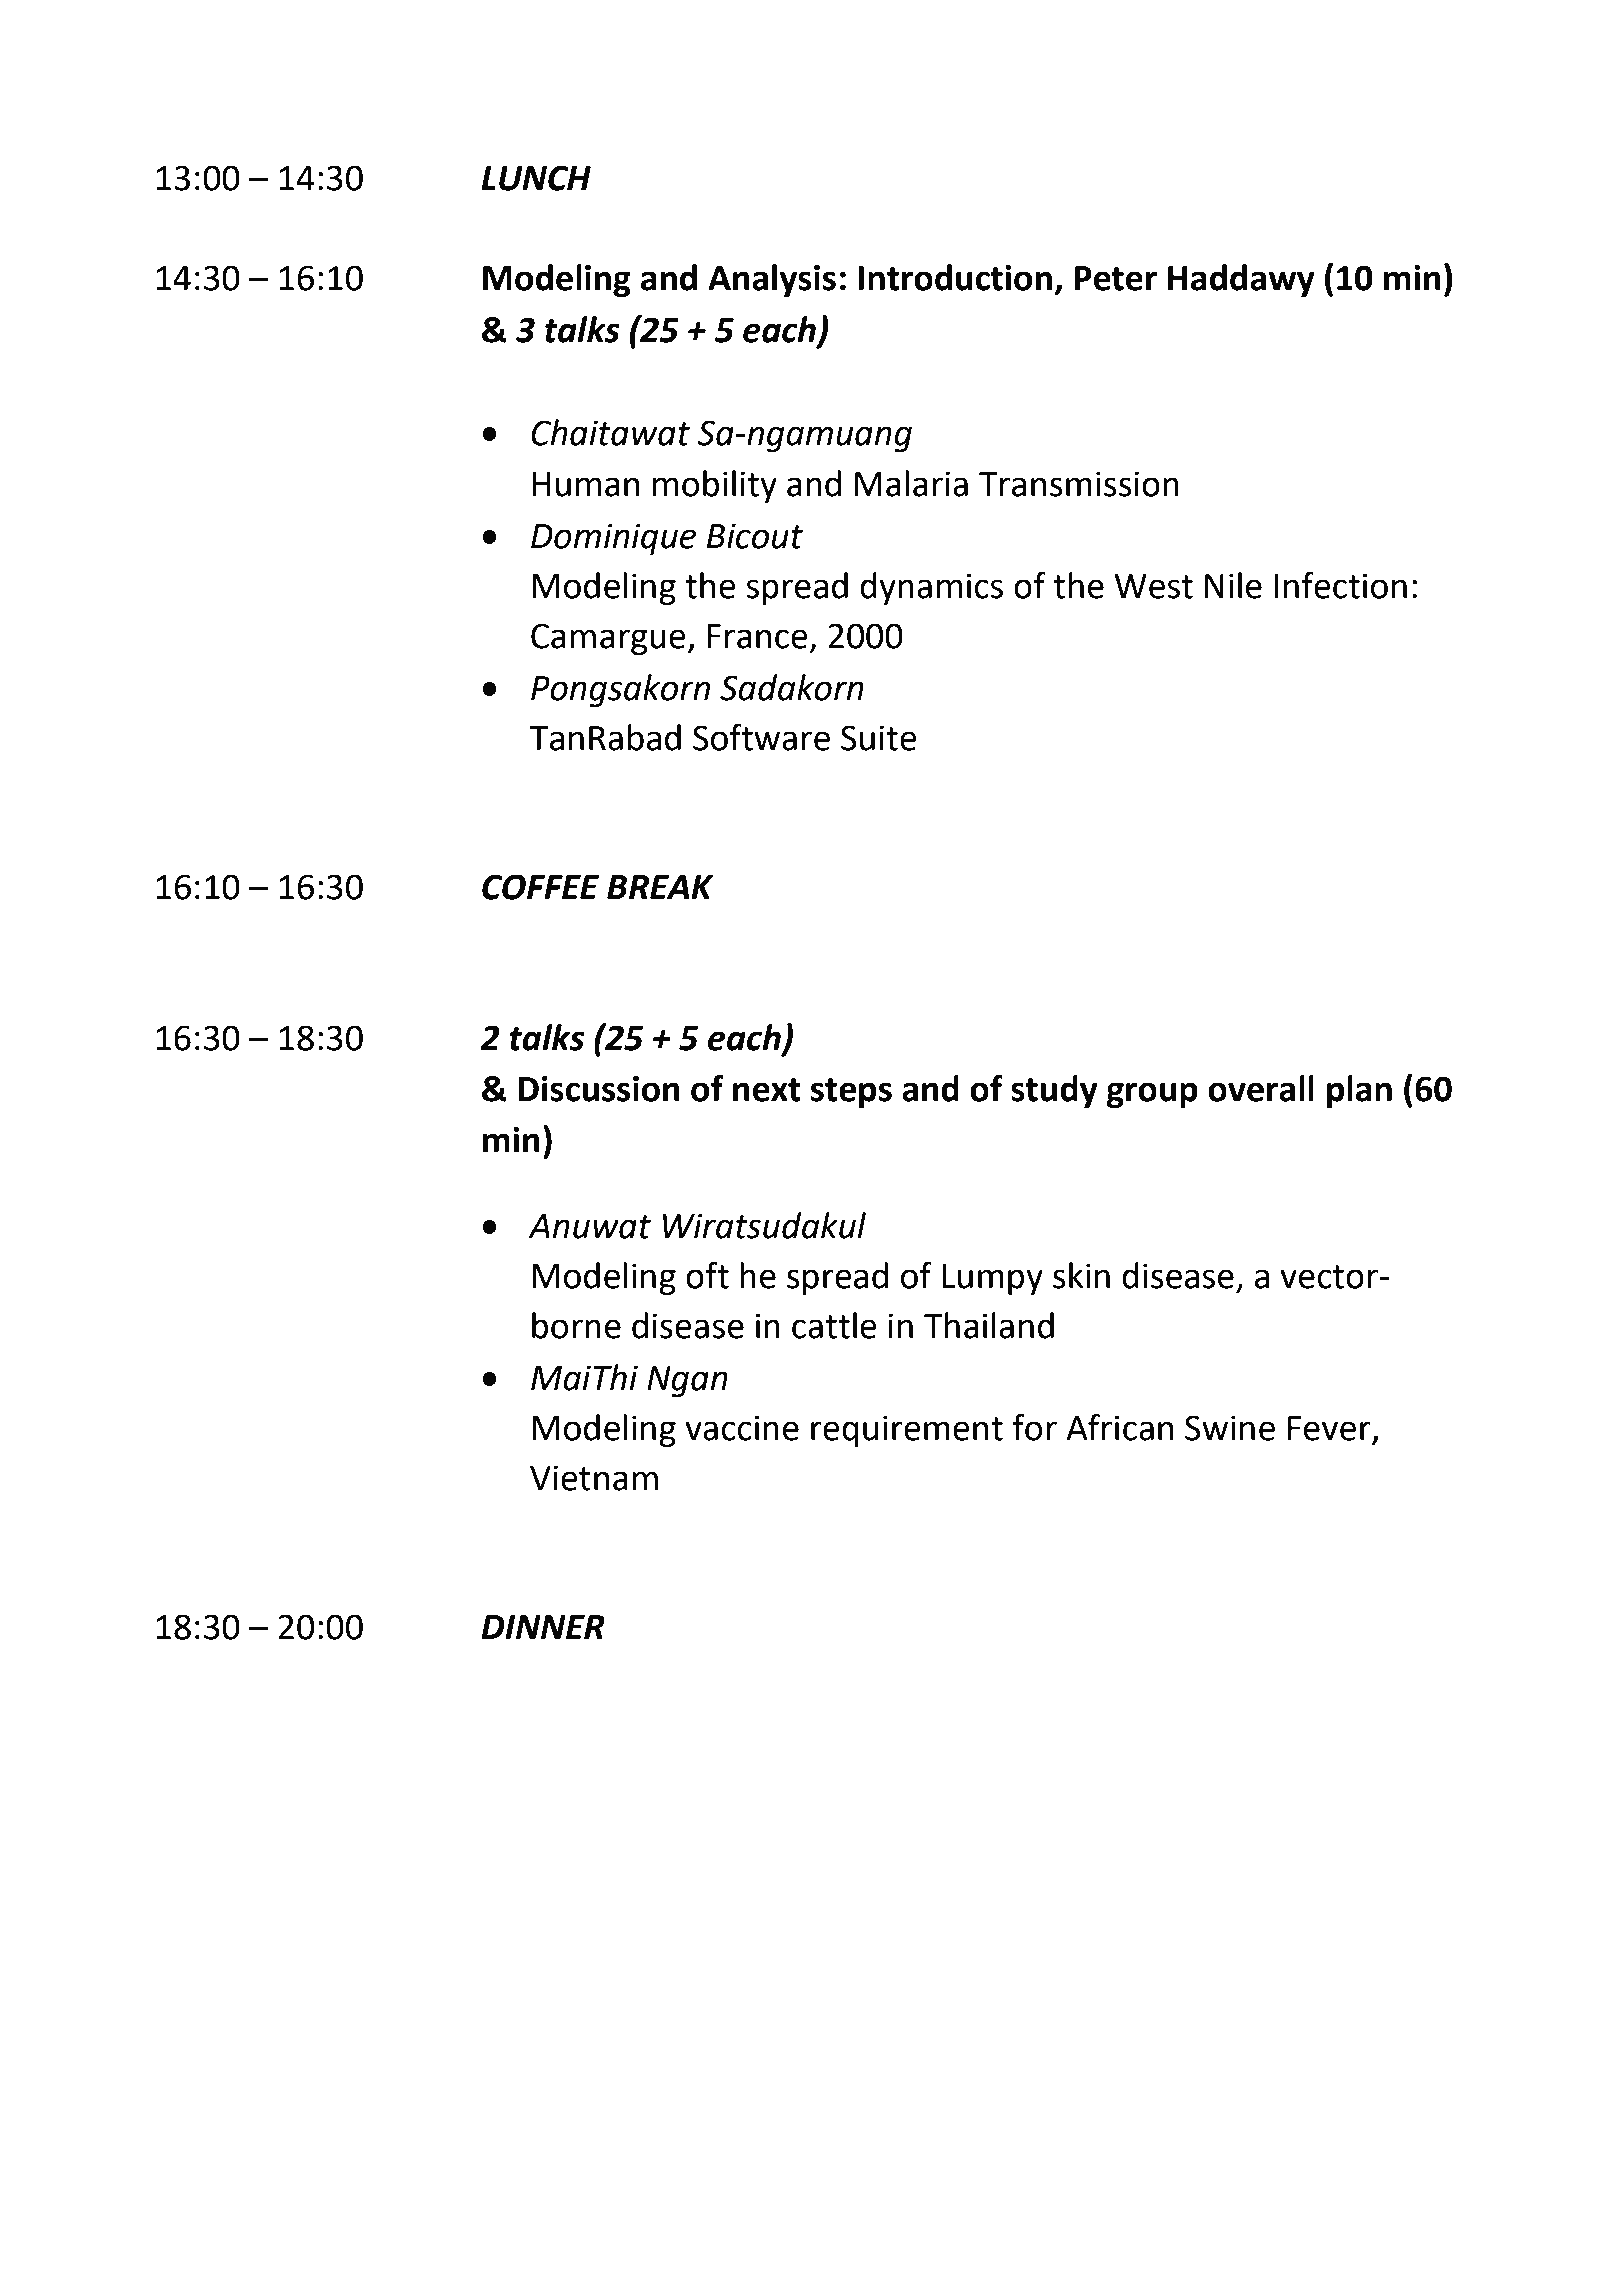 This page has width=1616, height=2286. I want to click on overall, so click(1261, 1088).
